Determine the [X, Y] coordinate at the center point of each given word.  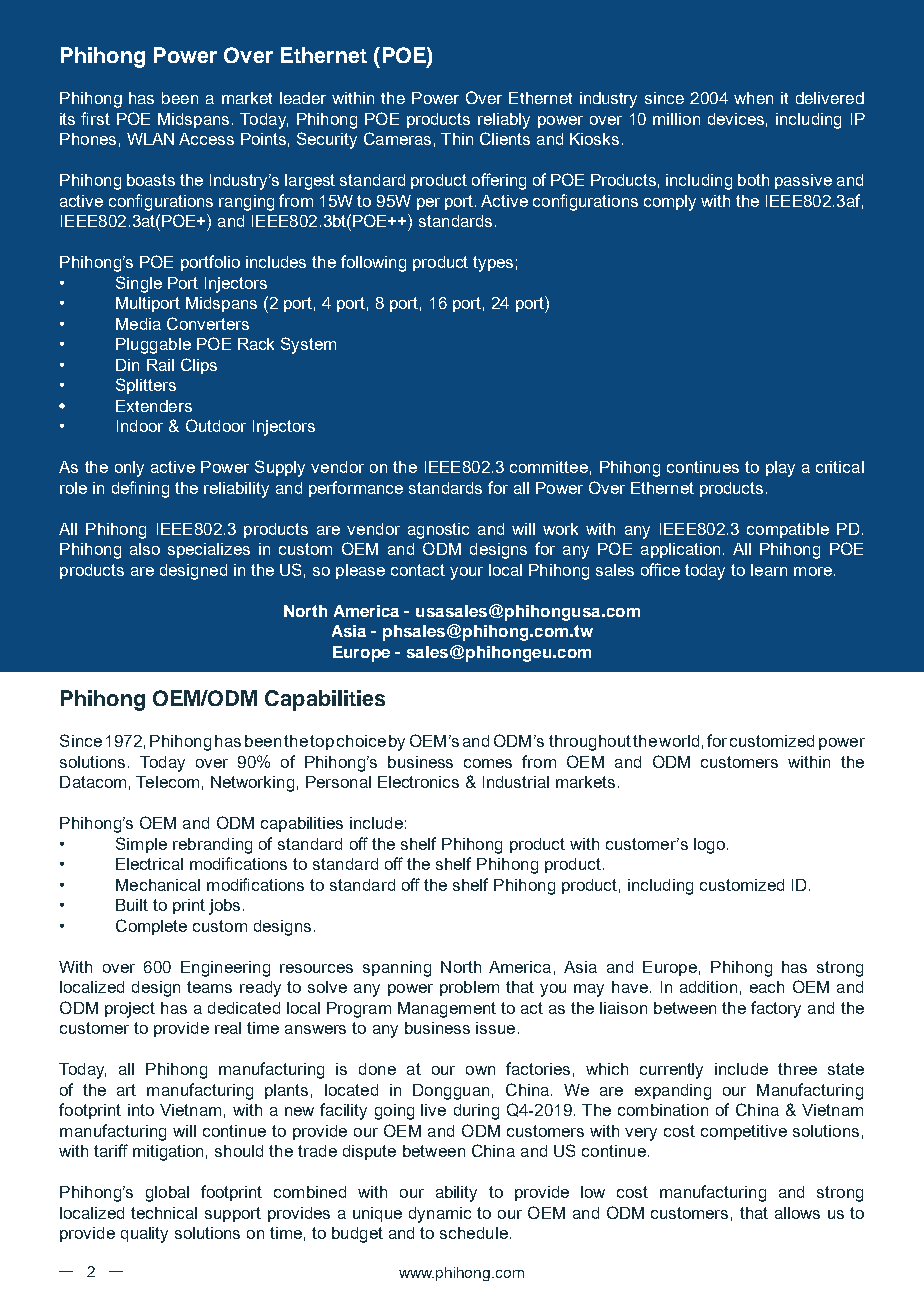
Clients [505, 138]
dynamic [440, 1215]
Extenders [154, 406]
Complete [151, 927]
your [466, 573]
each [767, 987]
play [780, 469]
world [679, 741]
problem [469, 988]
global [167, 1194]
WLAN [150, 139]
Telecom [167, 782]
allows [797, 1213]
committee [549, 467]
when [753, 98]
